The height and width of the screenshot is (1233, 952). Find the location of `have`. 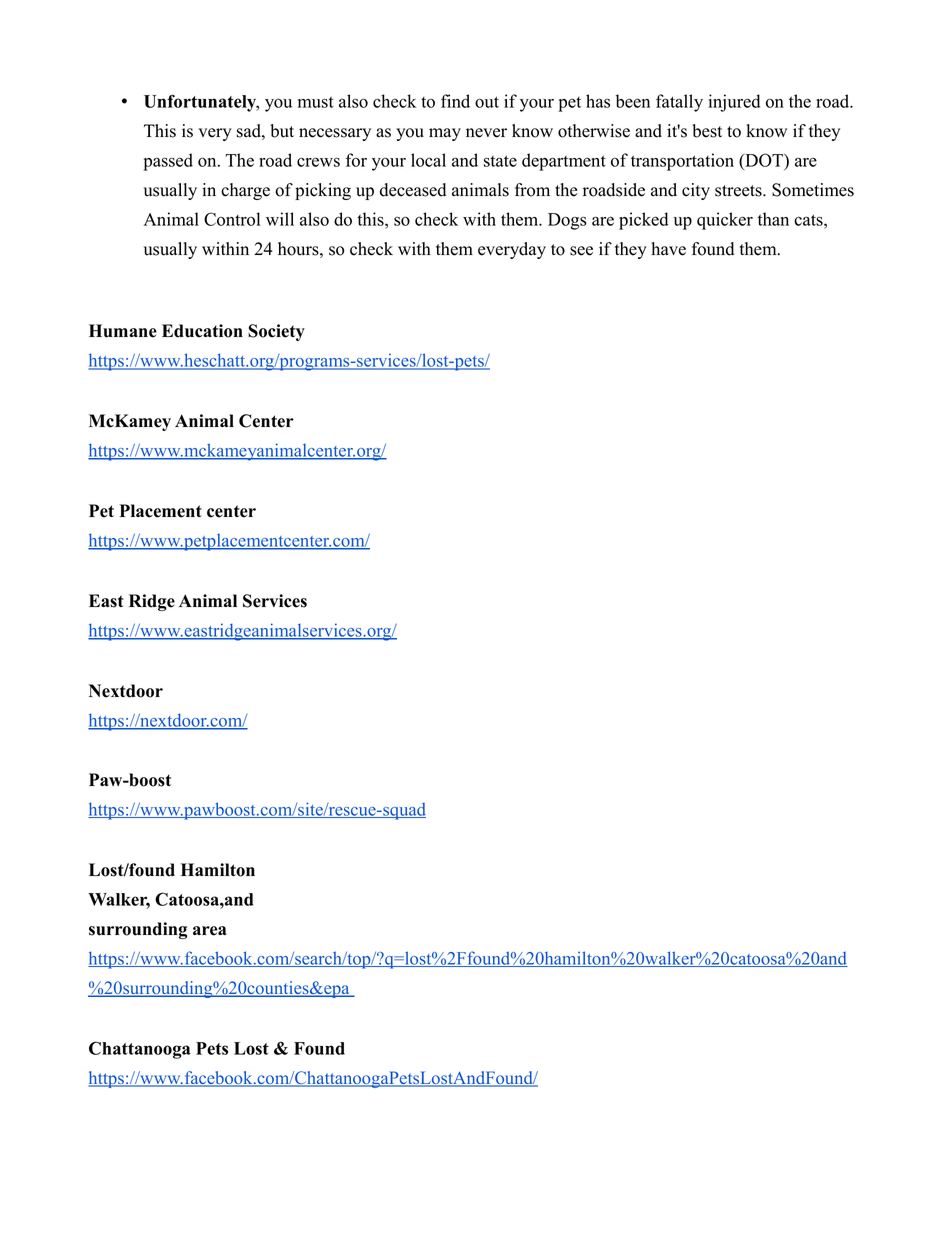

have is located at coordinates (668, 249).
